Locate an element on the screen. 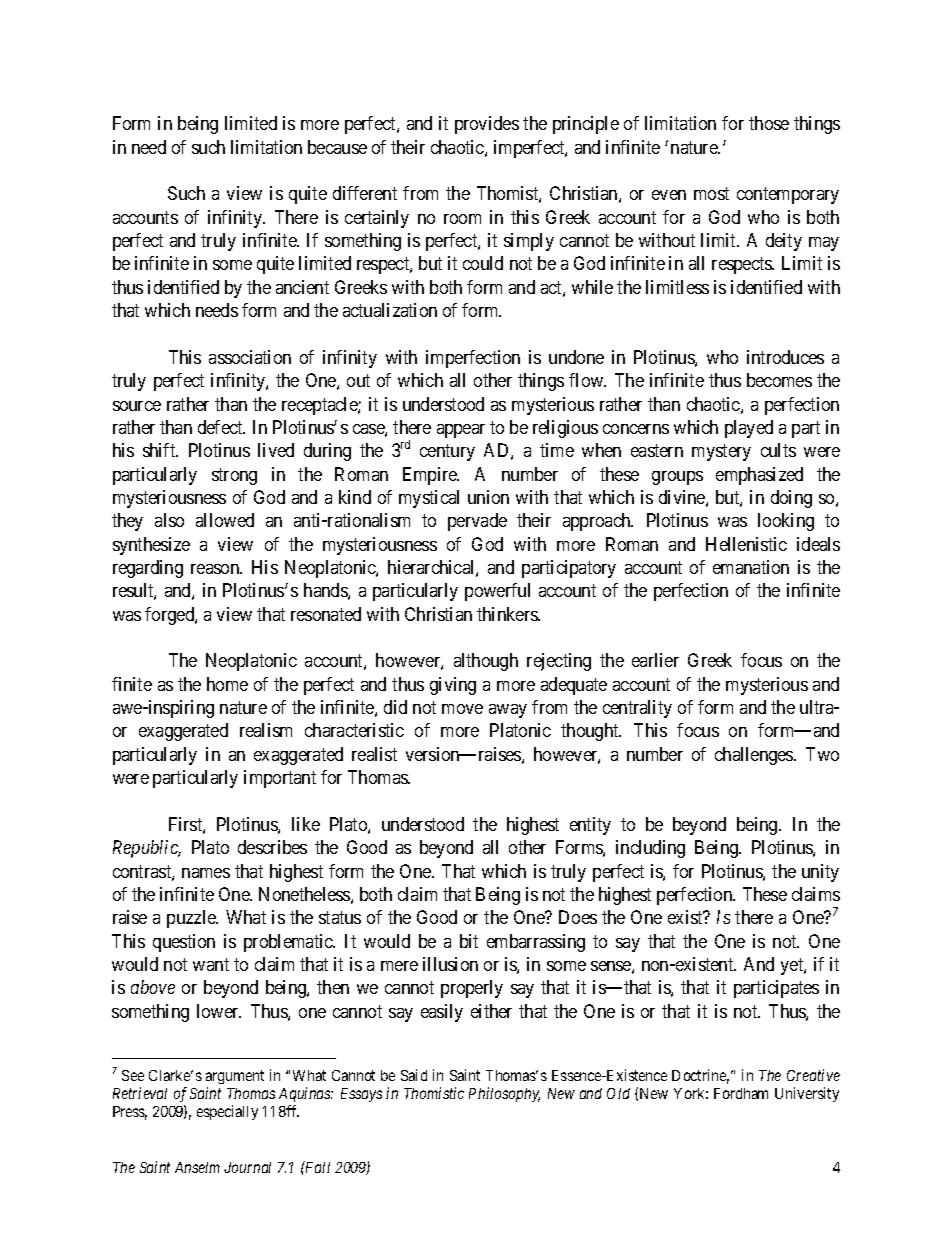 This screenshot has height=1233, width=952. bit is located at coordinates (469, 941).
